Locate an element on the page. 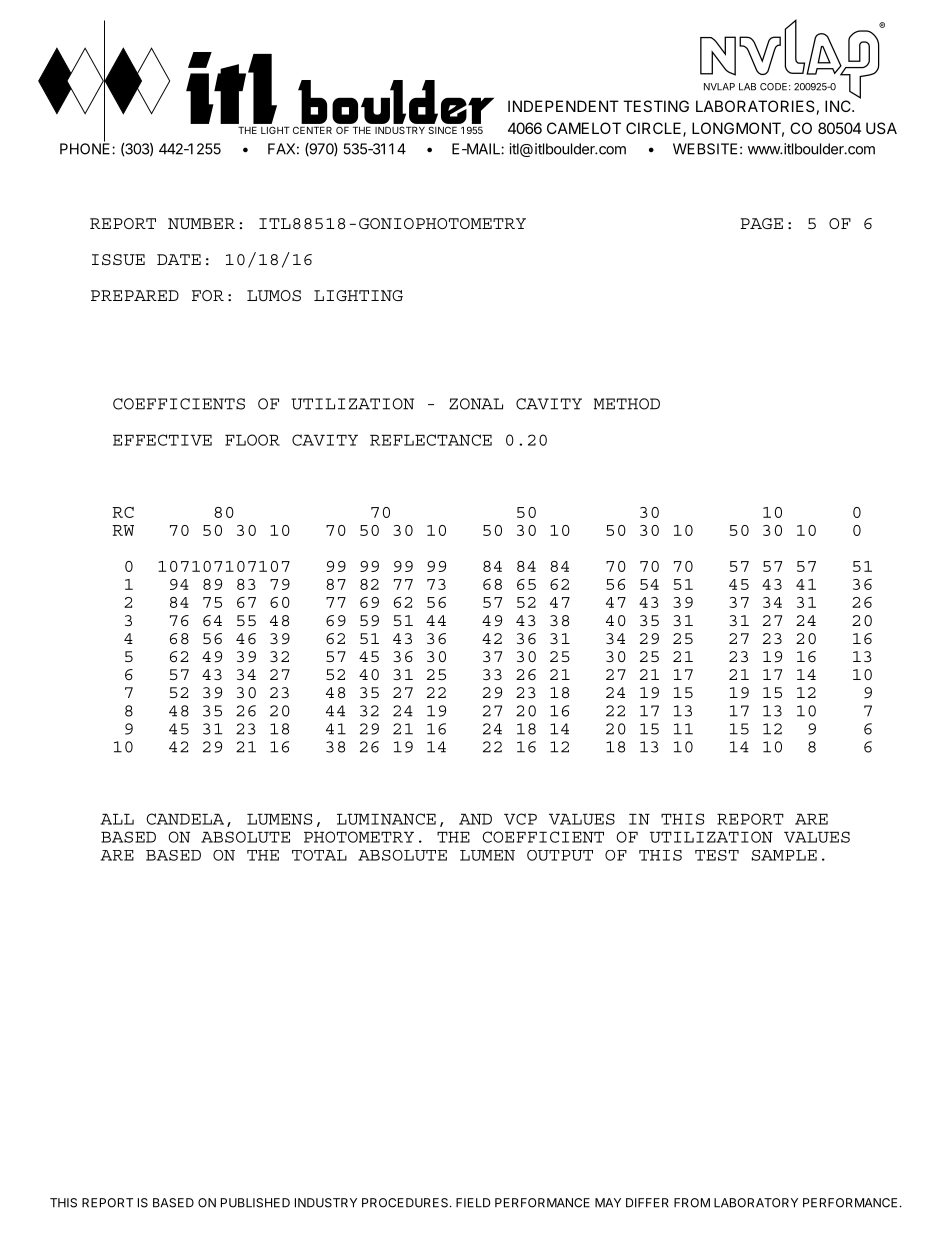 The width and height of the image is (952, 1233). REFLECTANCE is located at coordinates (431, 440).
